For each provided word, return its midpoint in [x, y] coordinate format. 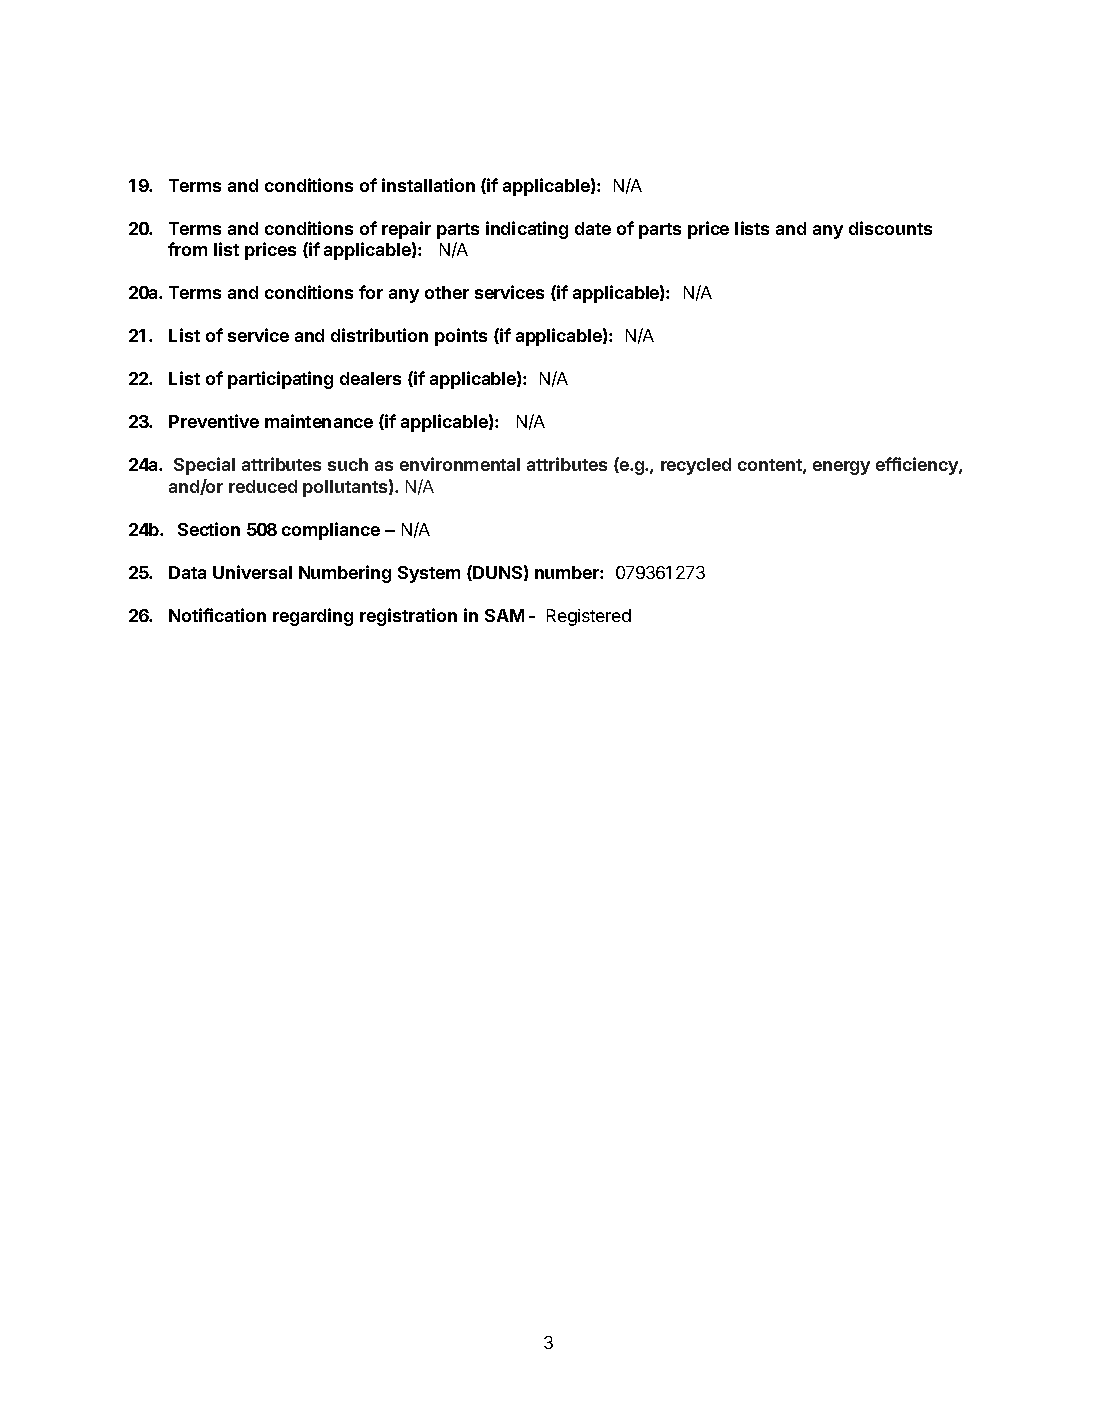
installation [428, 185]
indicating [527, 230]
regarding [313, 617]
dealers [370, 378]
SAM [504, 615]
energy [841, 468]
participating [280, 380]
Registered [589, 617]
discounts [890, 228]
